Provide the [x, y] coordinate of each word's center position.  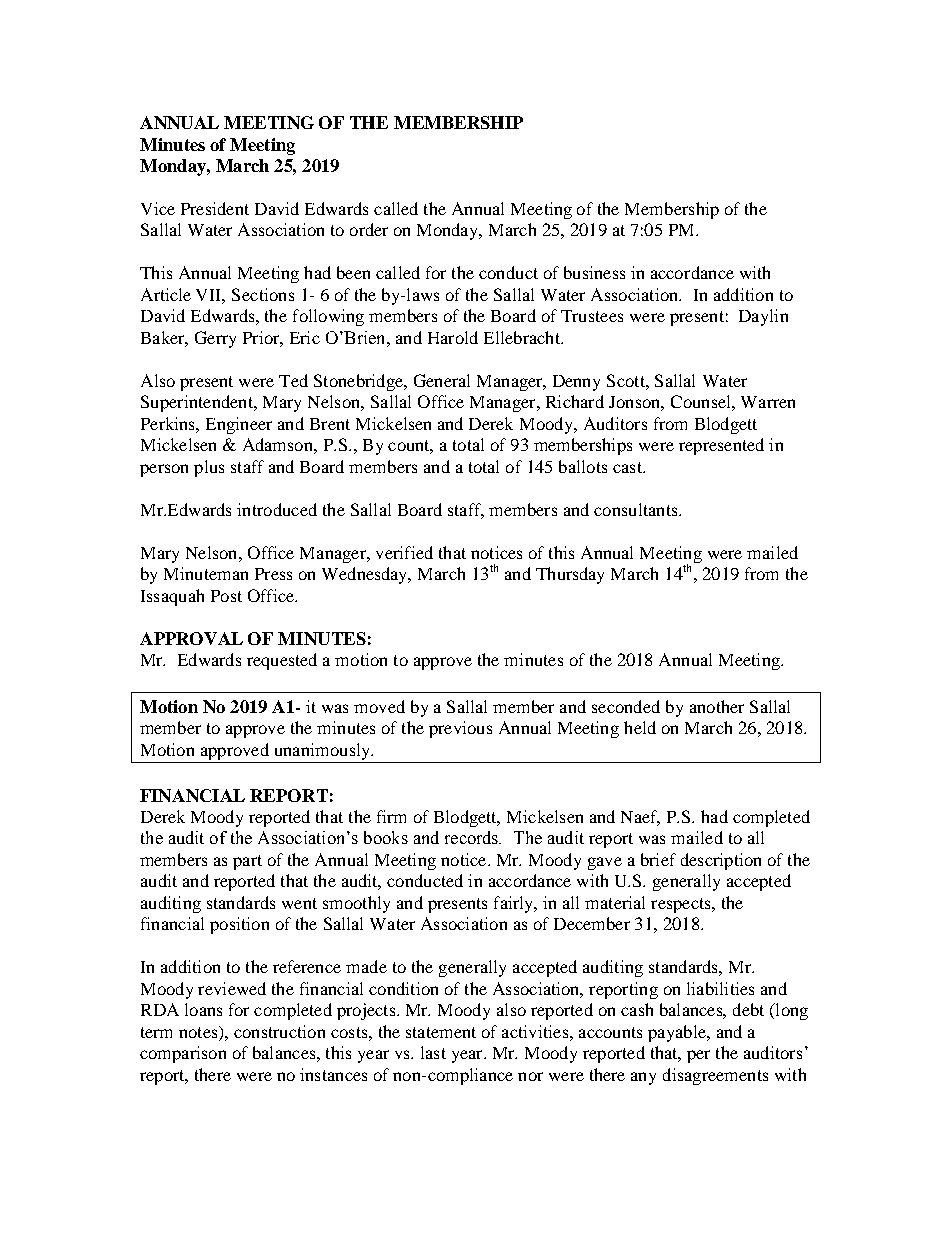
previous [460, 729]
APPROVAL [191, 638]
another [717, 706]
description [721, 861]
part [247, 862]
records [473, 837]
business [594, 272]
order [369, 229]
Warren [768, 402]
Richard [575, 401]
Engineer [239, 425]
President [215, 208]
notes [199, 1032]
